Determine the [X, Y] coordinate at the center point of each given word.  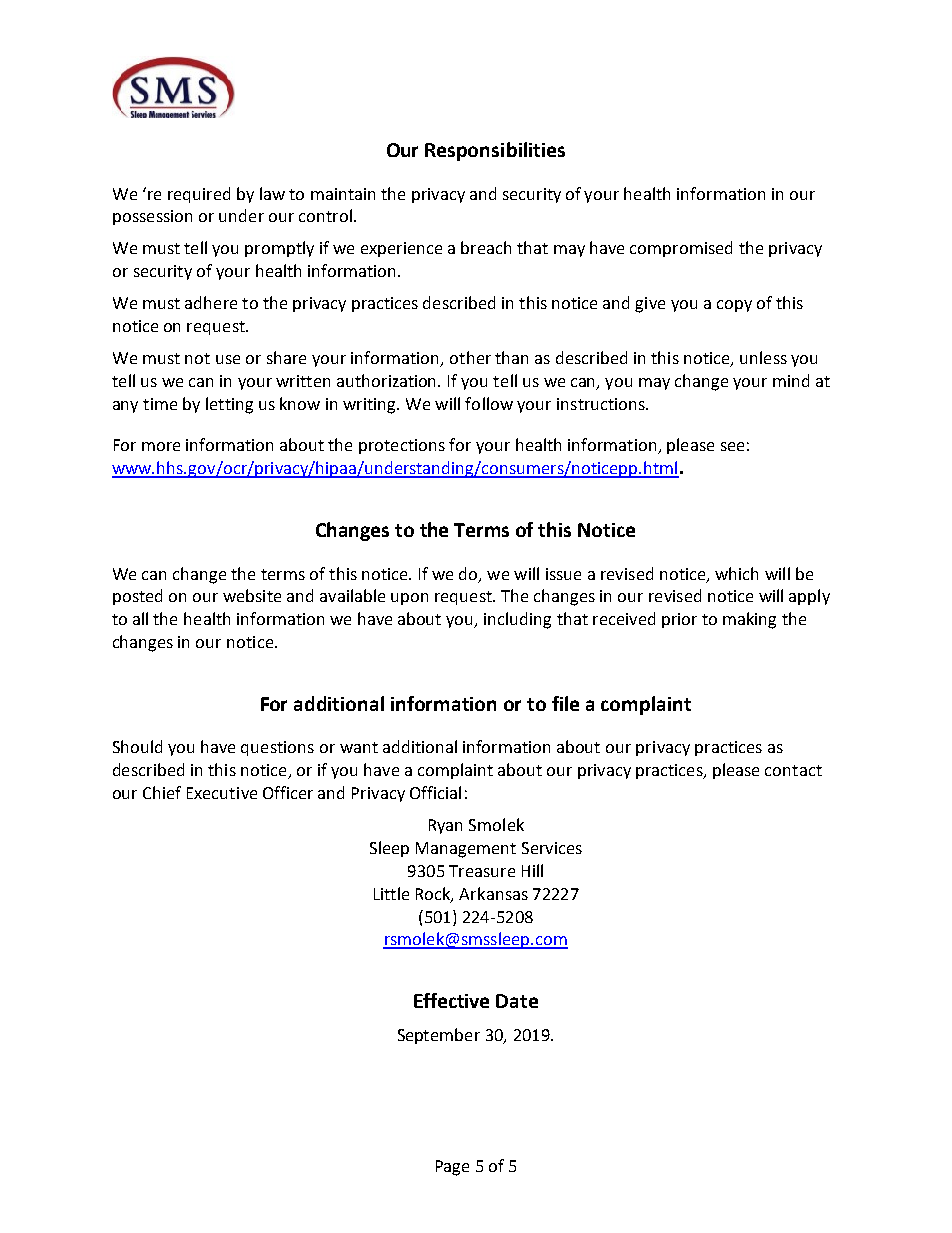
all [140, 618]
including [517, 620]
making [749, 620]
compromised [681, 249]
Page [452, 1168]
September [439, 1036]
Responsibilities [495, 151]
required [199, 195]
